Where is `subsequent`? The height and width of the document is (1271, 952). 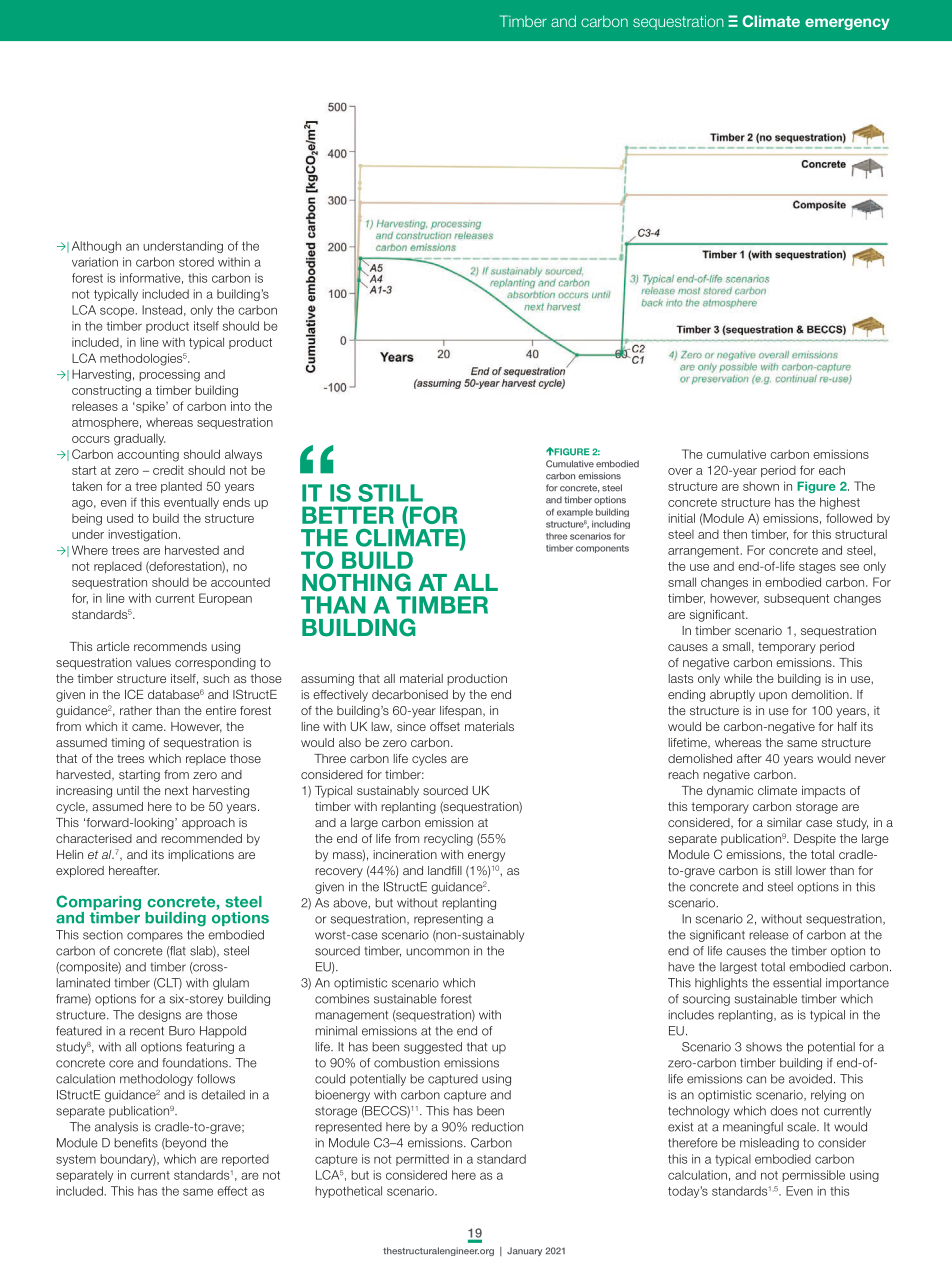 subsequent is located at coordinates (796, 599).
